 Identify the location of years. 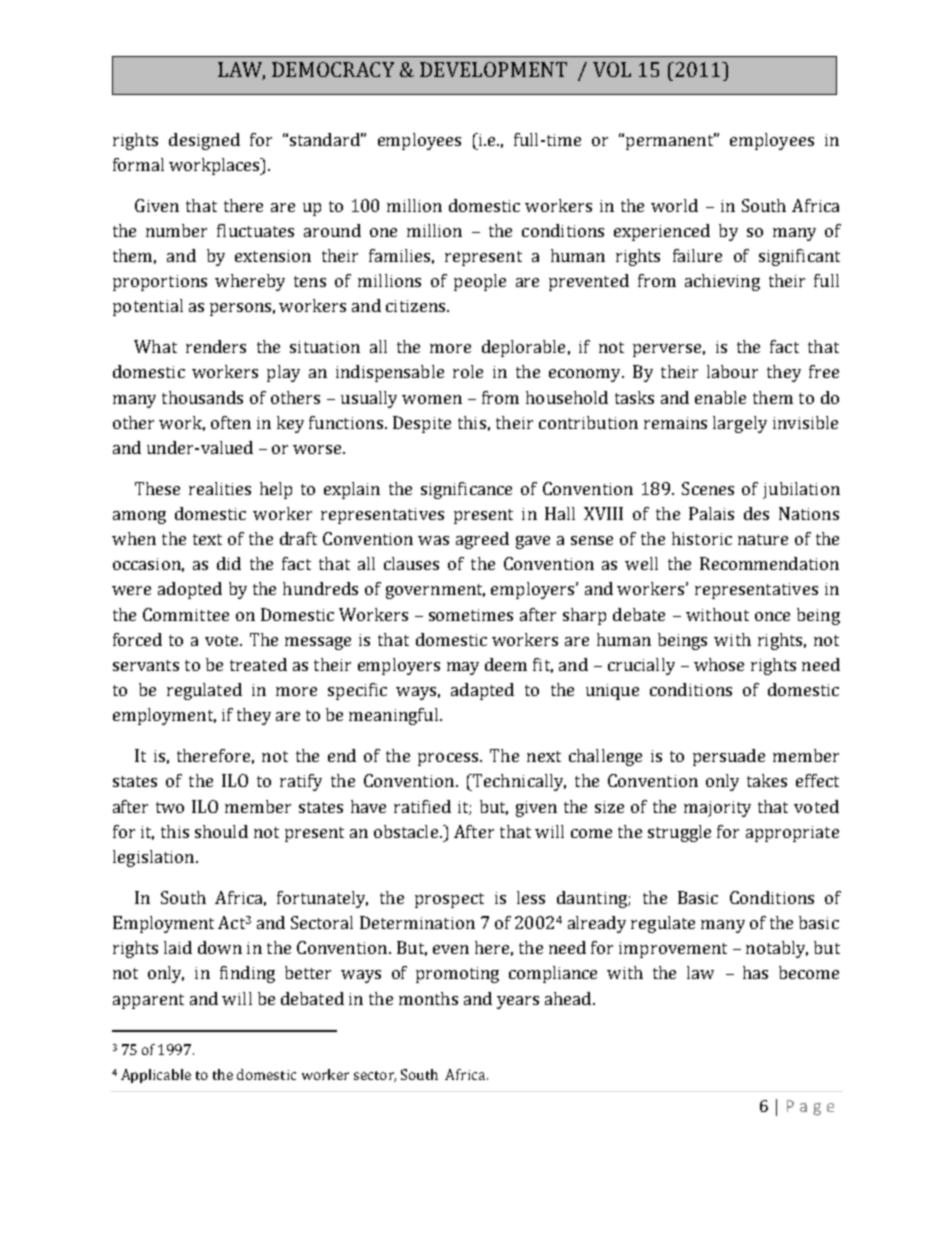
(518, 1002).
